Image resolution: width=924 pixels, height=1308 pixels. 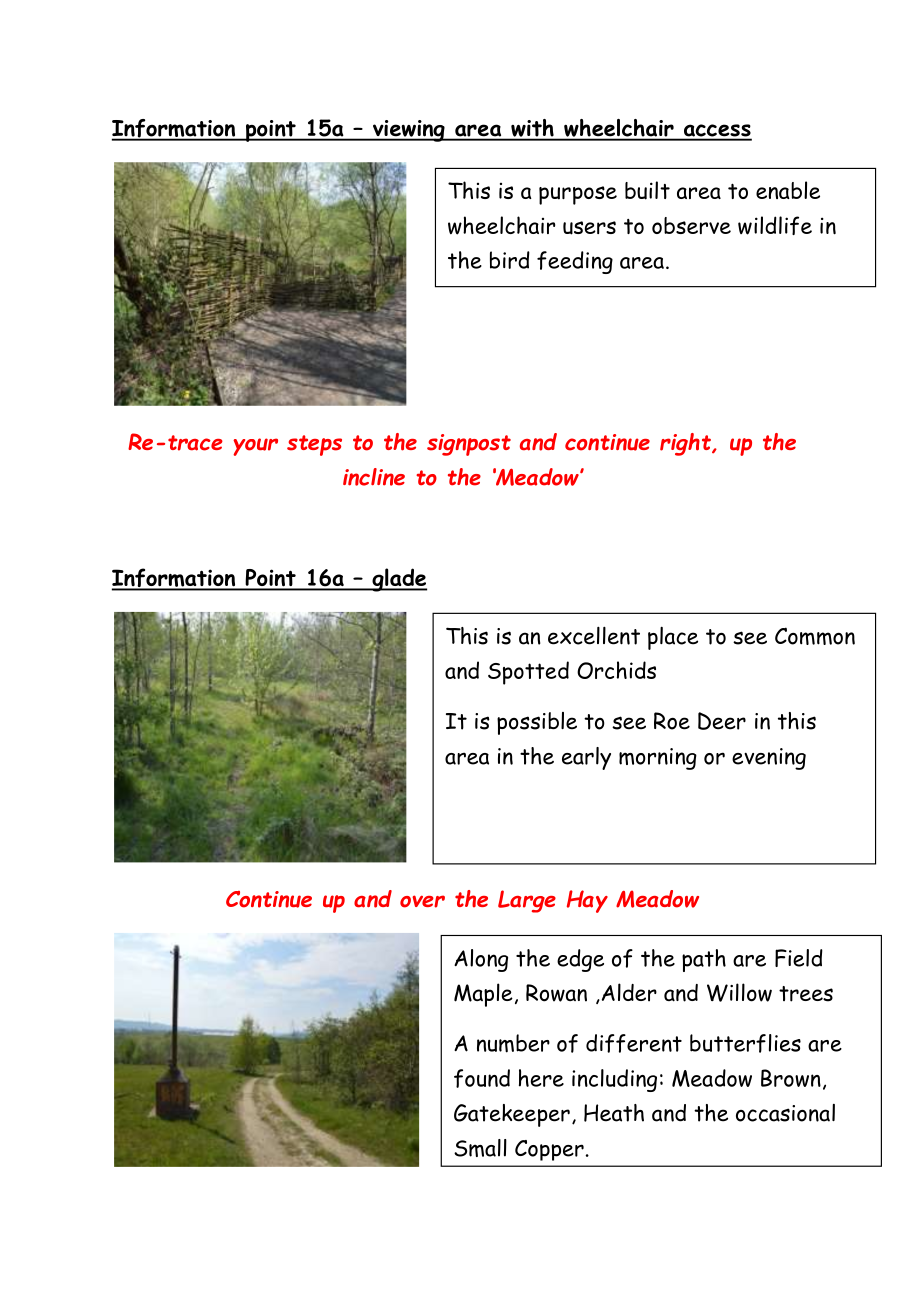 I want to click on occasional, so click(x=785, y=1113).
